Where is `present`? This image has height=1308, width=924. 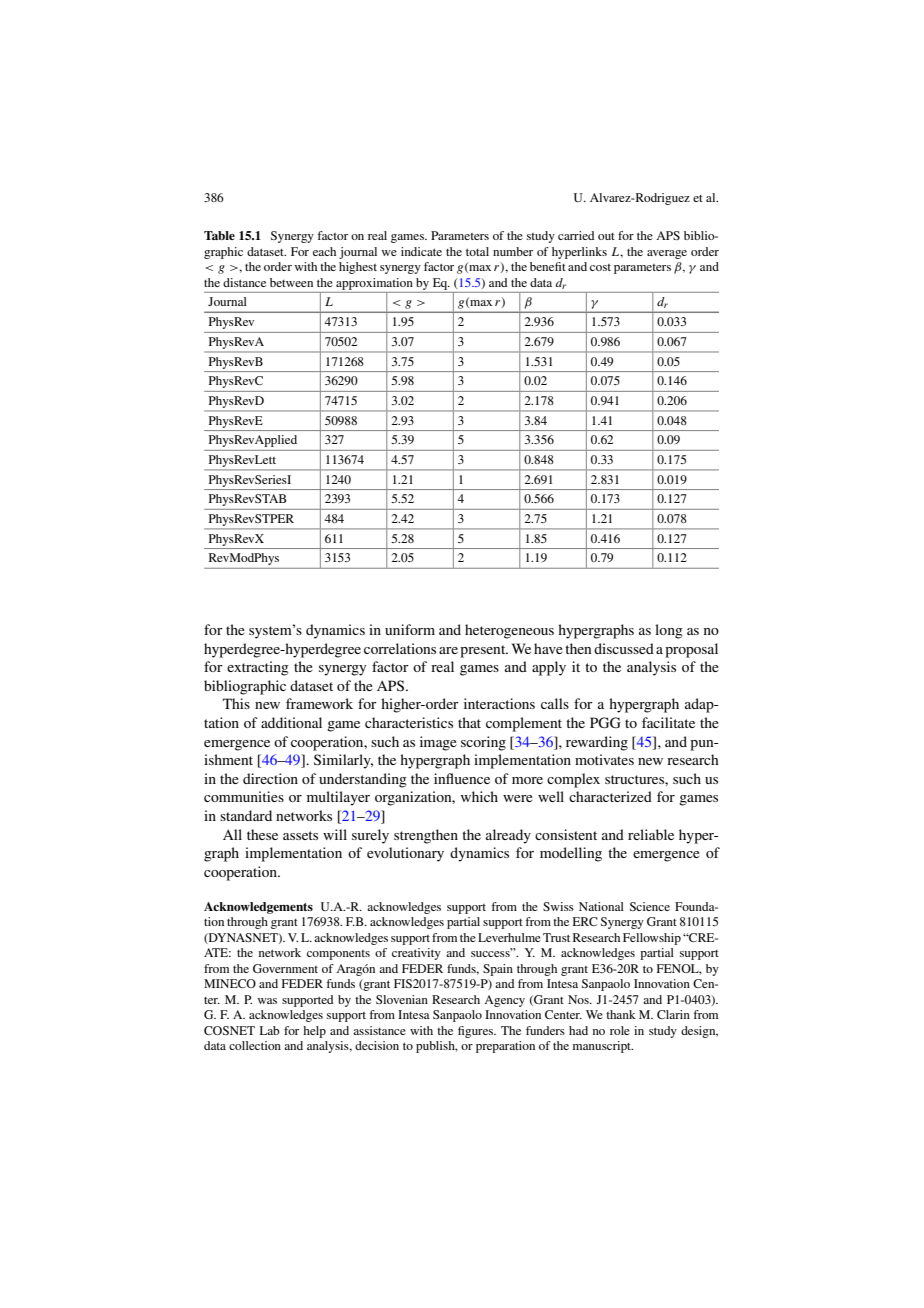
present is located at coordinates (484, 651).
